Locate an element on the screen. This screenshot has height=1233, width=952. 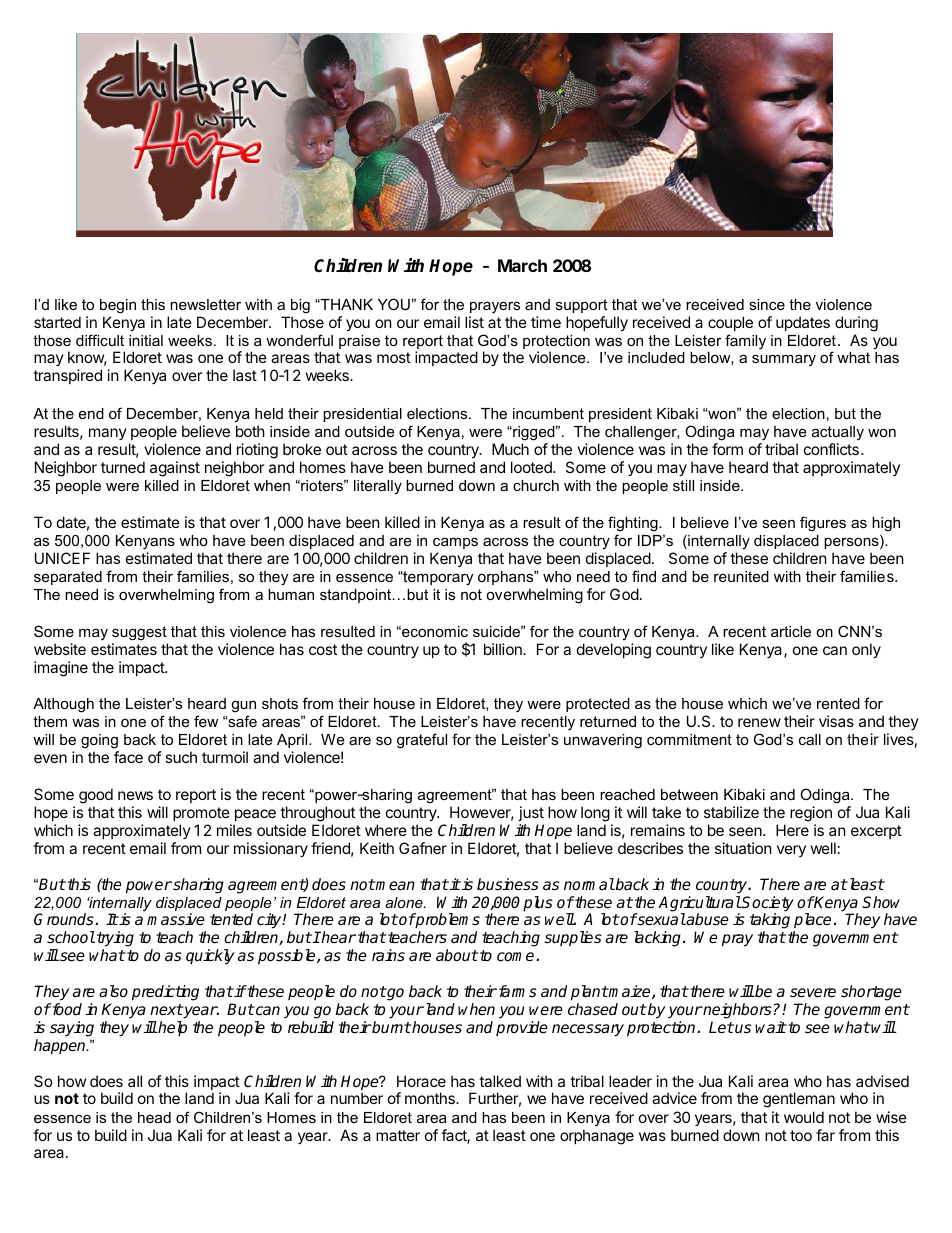
billion is located at coordinates (504, 649).
